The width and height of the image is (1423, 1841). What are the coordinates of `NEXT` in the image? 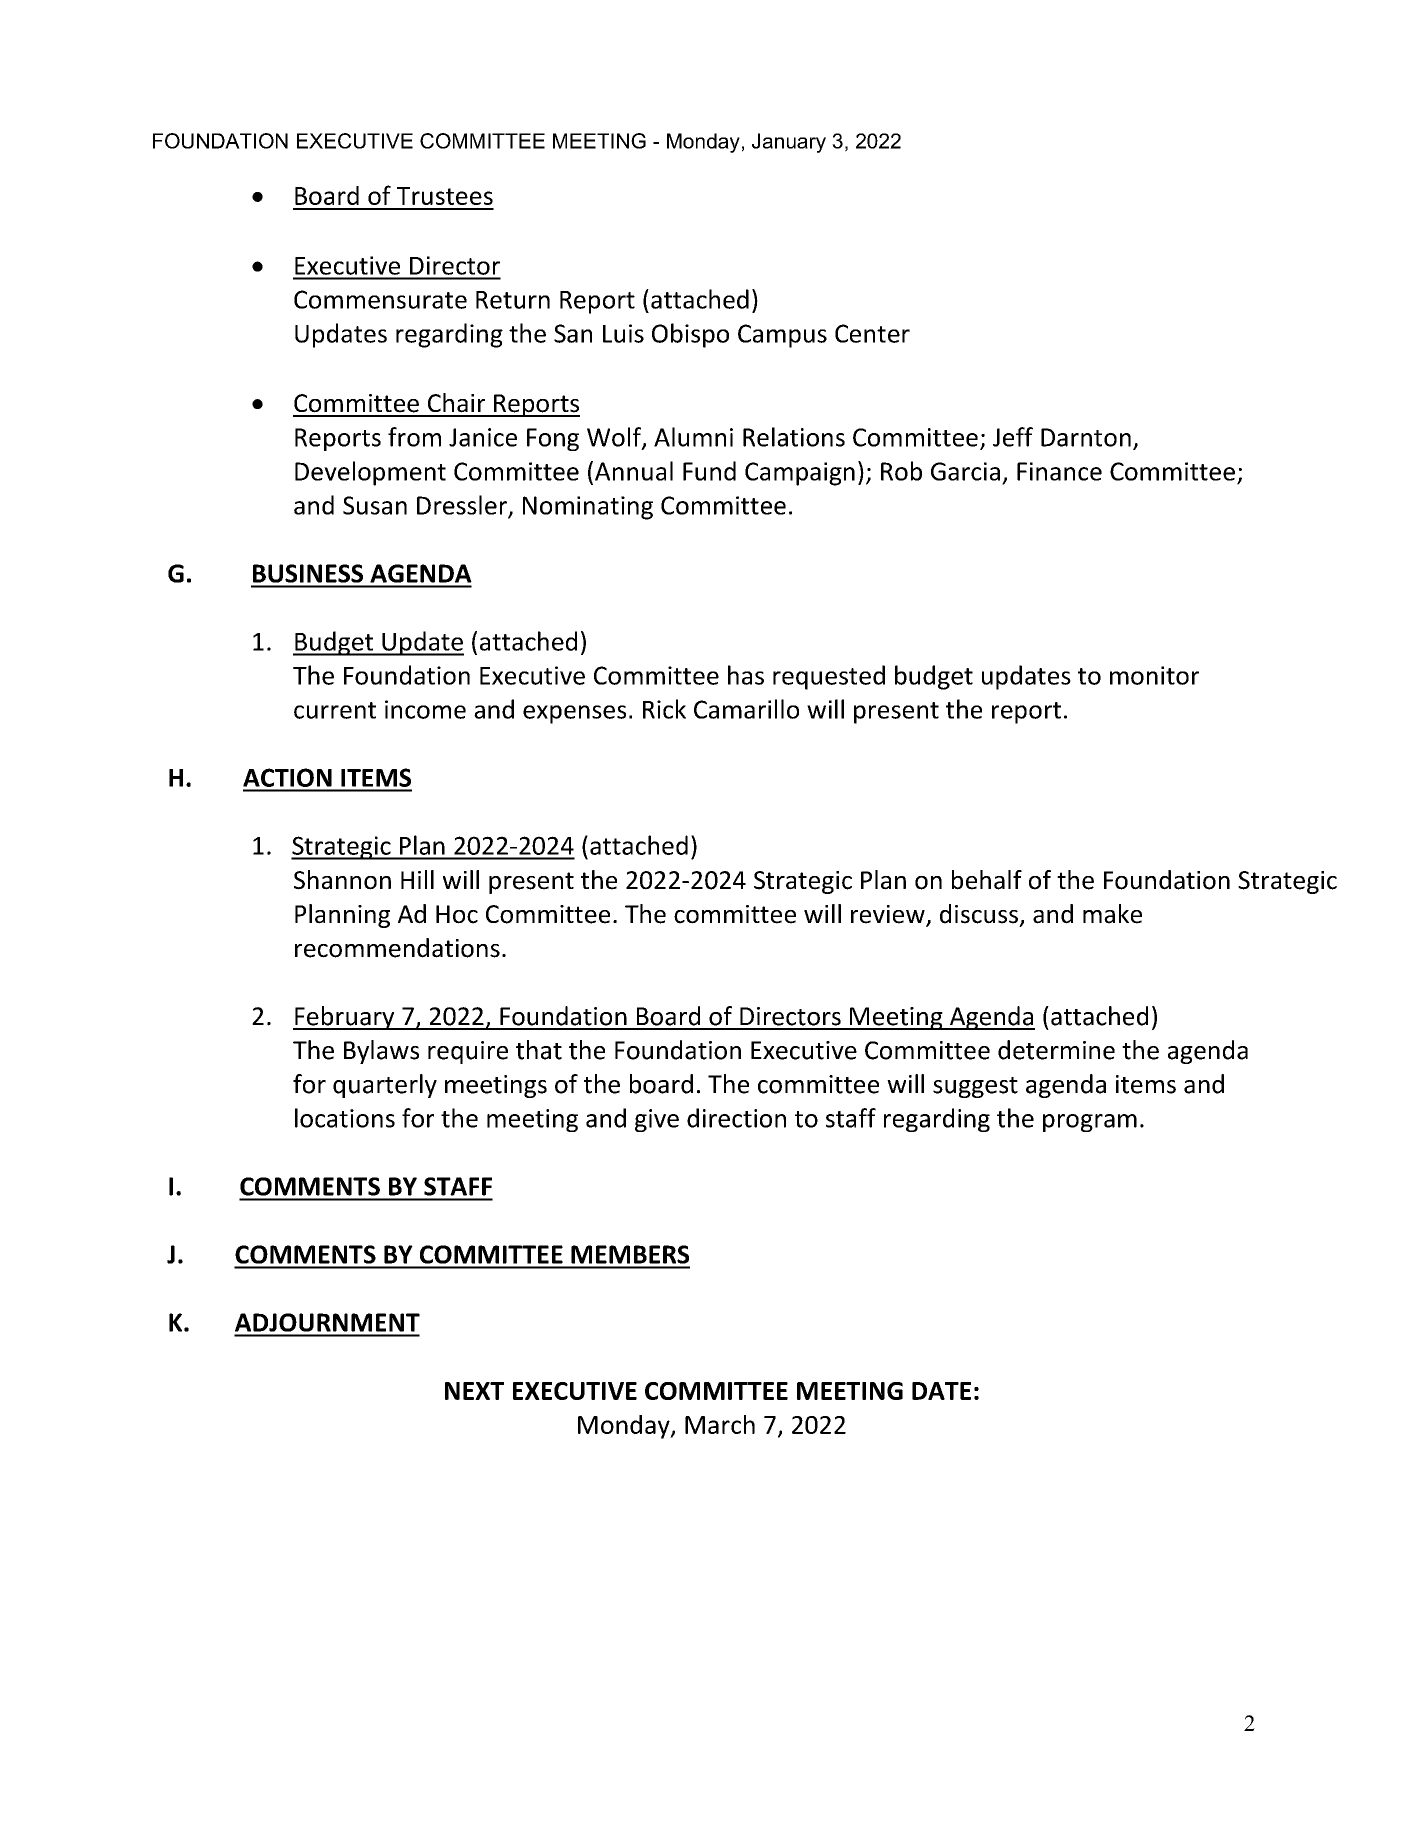 It's located at (474, 1391).
